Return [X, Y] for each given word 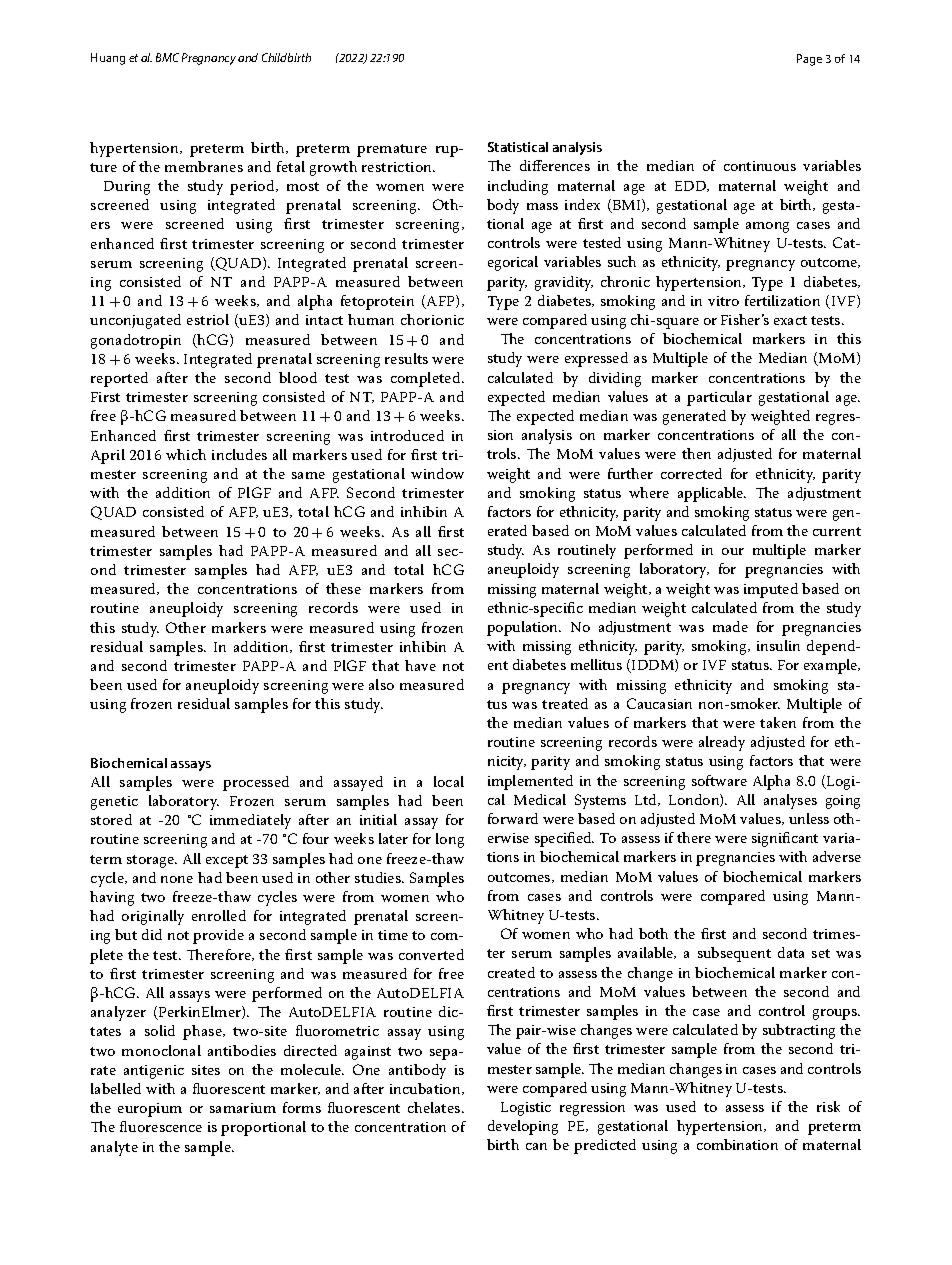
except [227, 861]
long [450, 840]
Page [809, 60]
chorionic [432, 319]
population [524, 628]
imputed [771, 590]
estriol [208, 319]
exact [790, 320]
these [343, 588]
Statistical [518, 147]
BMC [167, 57]
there [694, 837]
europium [150, 1110]
